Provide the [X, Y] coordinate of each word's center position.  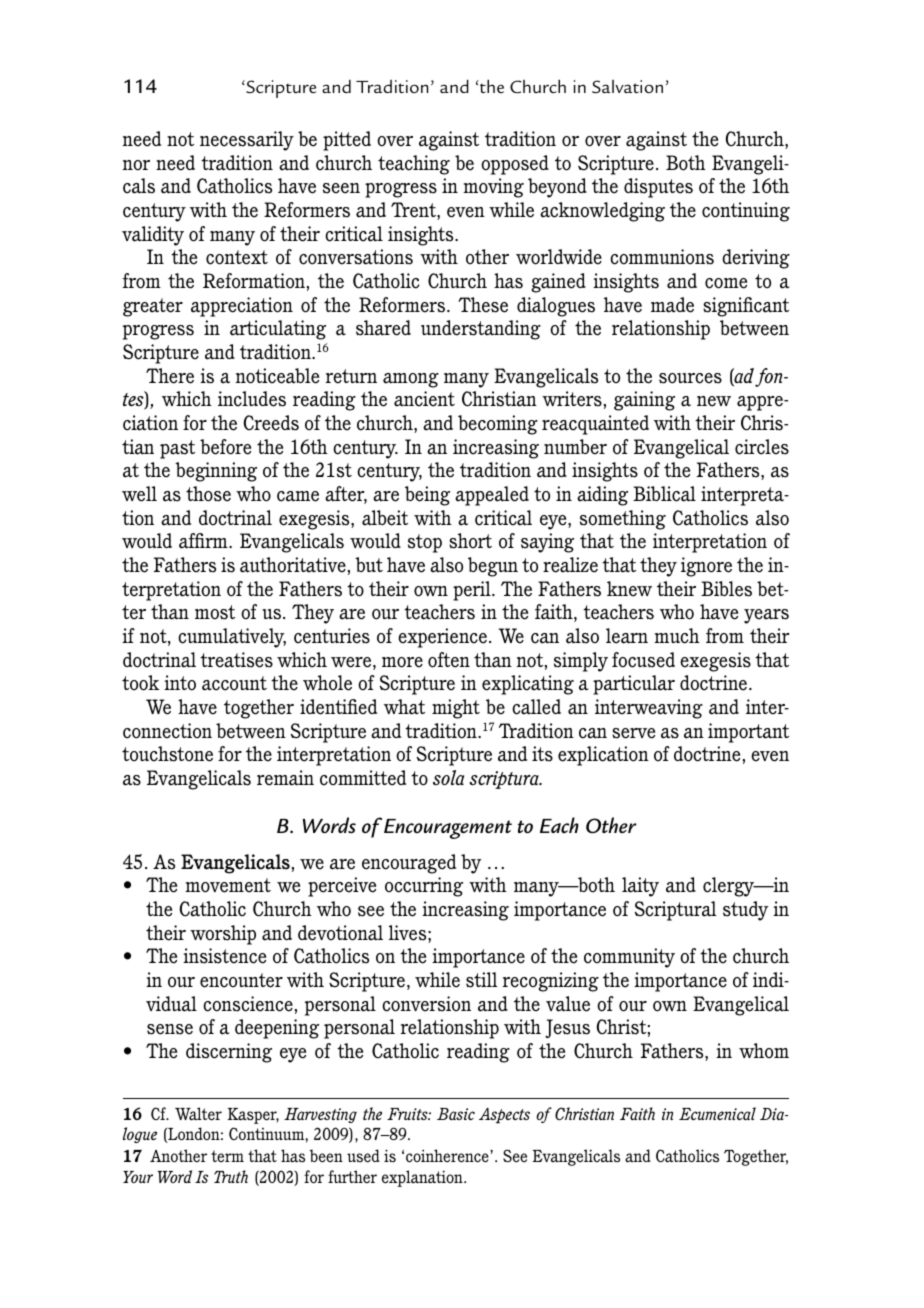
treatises [236, 660]
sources [690, 378]
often [449, 660]
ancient [424, 399]
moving [493, 188]
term [227, 1156]
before [225, 447]
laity [640, 887]
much [677, 636]
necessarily [247, 141]
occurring [424, 887]
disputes [658, 188]
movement [228, 885]
